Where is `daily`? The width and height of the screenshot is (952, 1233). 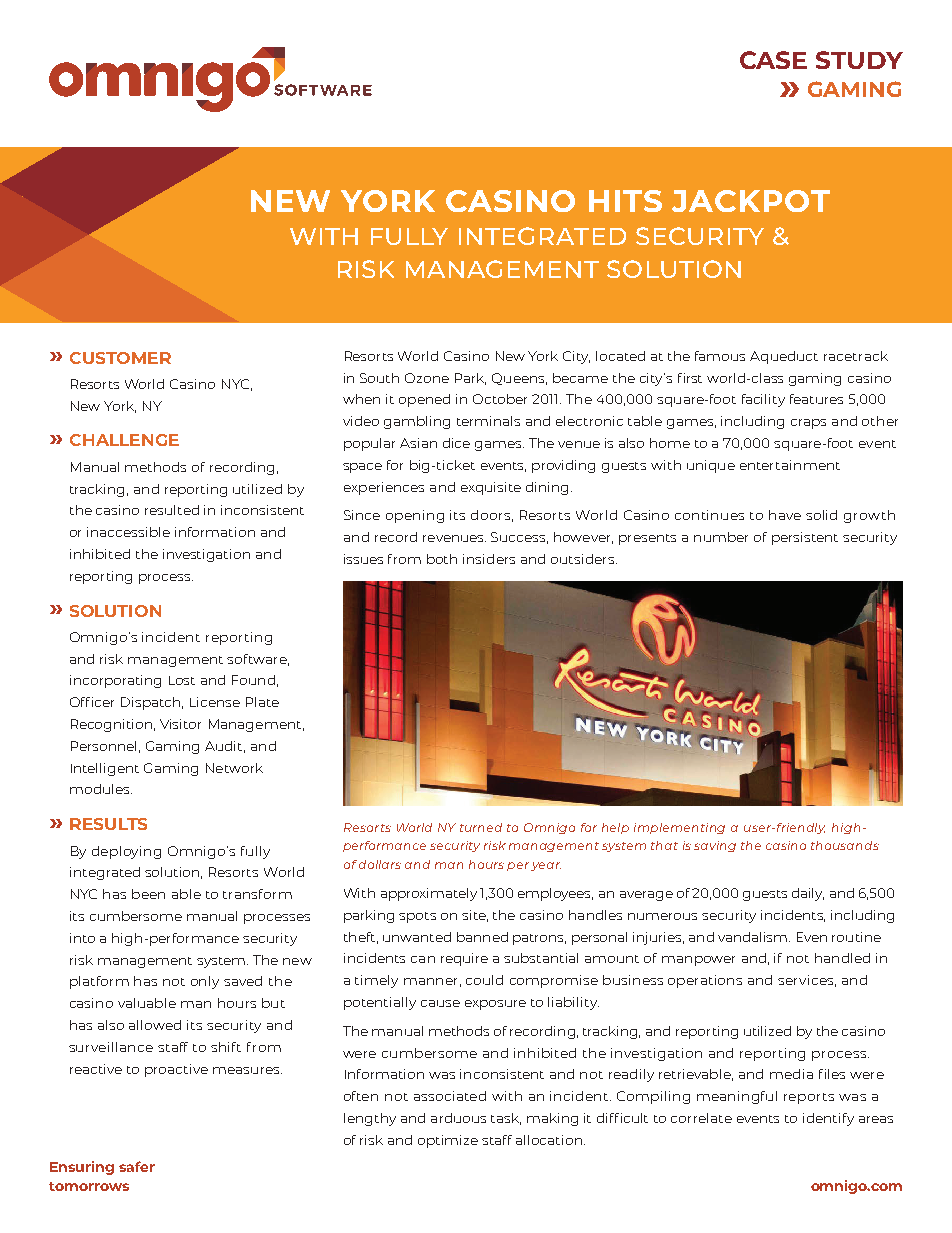 daily is located at coordinates (808, 894).
